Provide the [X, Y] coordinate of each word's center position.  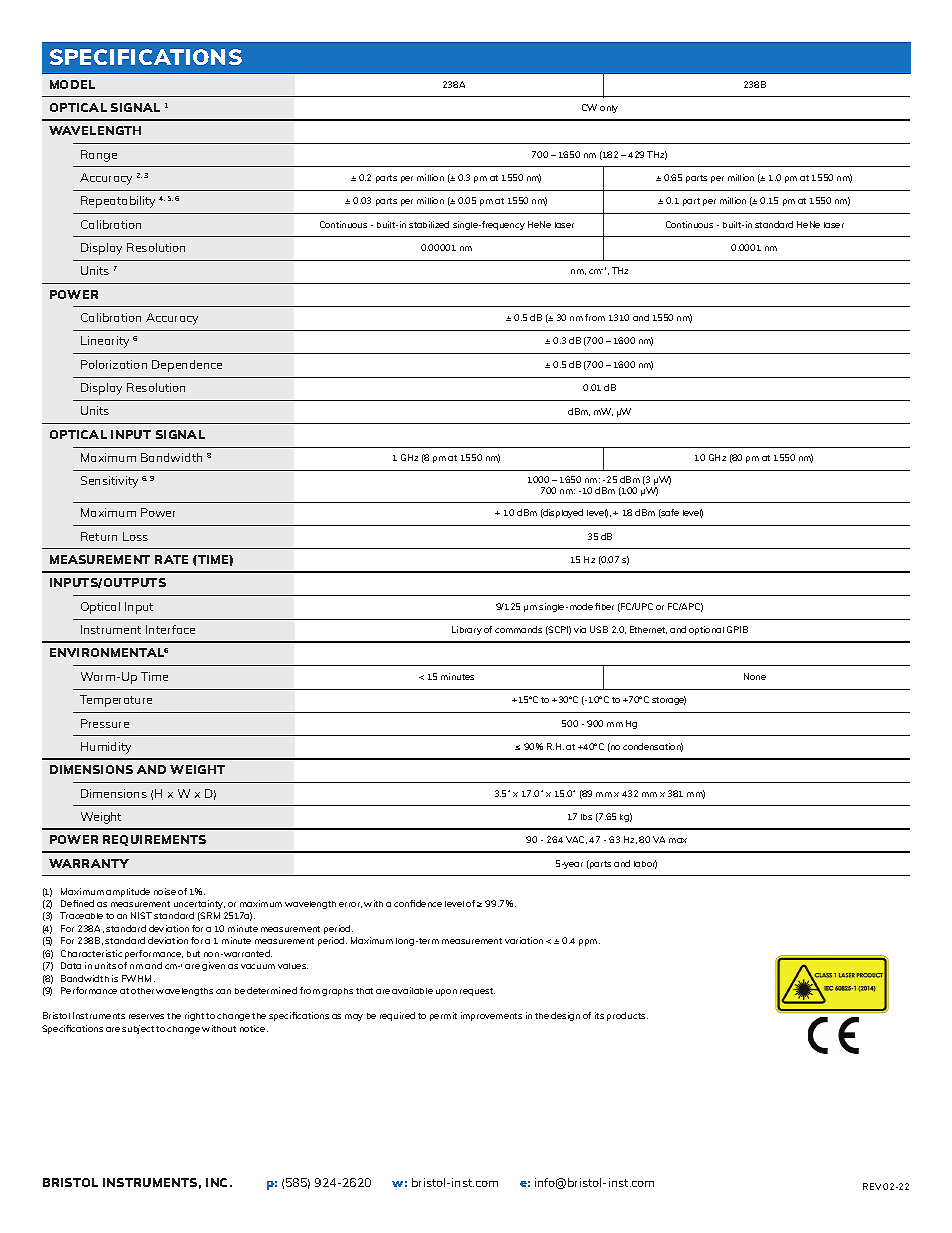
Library [467, 630]
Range [99, 156]
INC [218, 1182]
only [609, 109]
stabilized [429, 224]
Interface [170, 629]
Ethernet [648, 630]
